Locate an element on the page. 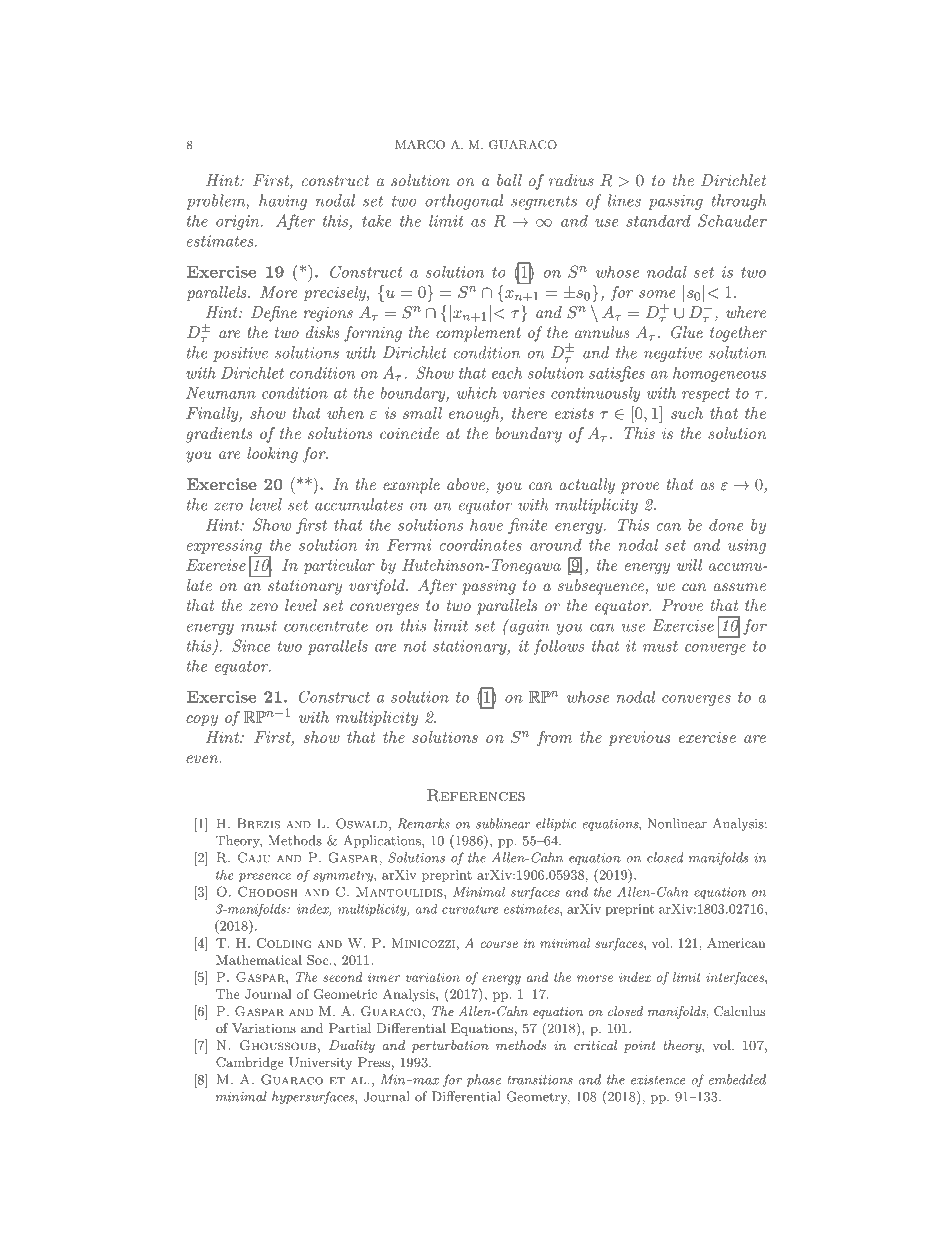  having is located at coordinates (283, 202).
